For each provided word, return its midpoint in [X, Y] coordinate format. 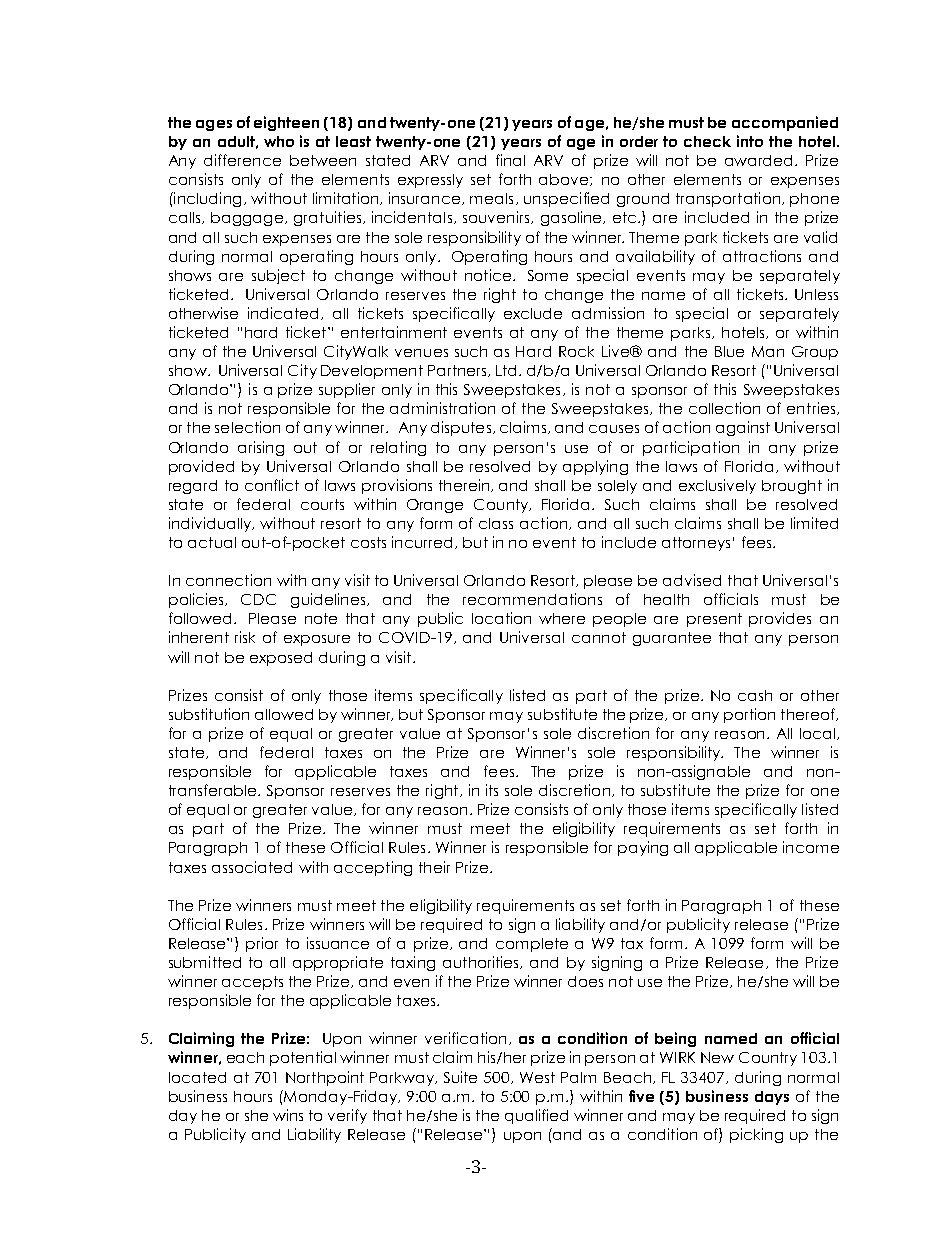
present [714, 620]
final [510, 160]
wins [288, 1115]
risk [245, 637]
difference [242, 160]
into [750, 141]
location [501, 618]
